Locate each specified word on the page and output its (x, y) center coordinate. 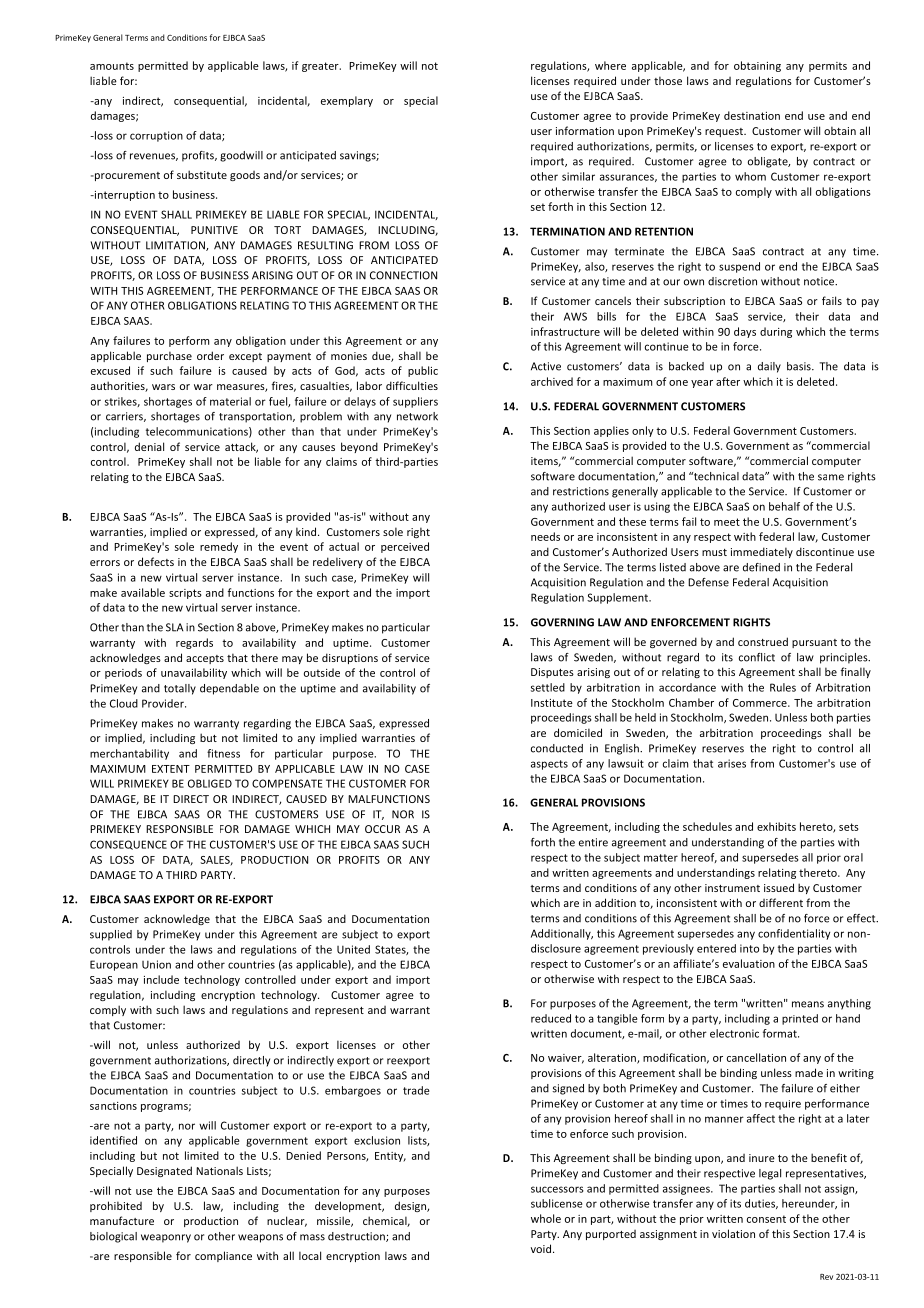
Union (156, 964)
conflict (757, 657)
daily (769, 367)
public (423, 371)
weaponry (166, 1238)
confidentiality (794, 934)
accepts (205, 659)
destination (752, 115)
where (610, 65)
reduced (551, 1018)
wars (163, 387)
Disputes (552, 673)
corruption (156, 136)
